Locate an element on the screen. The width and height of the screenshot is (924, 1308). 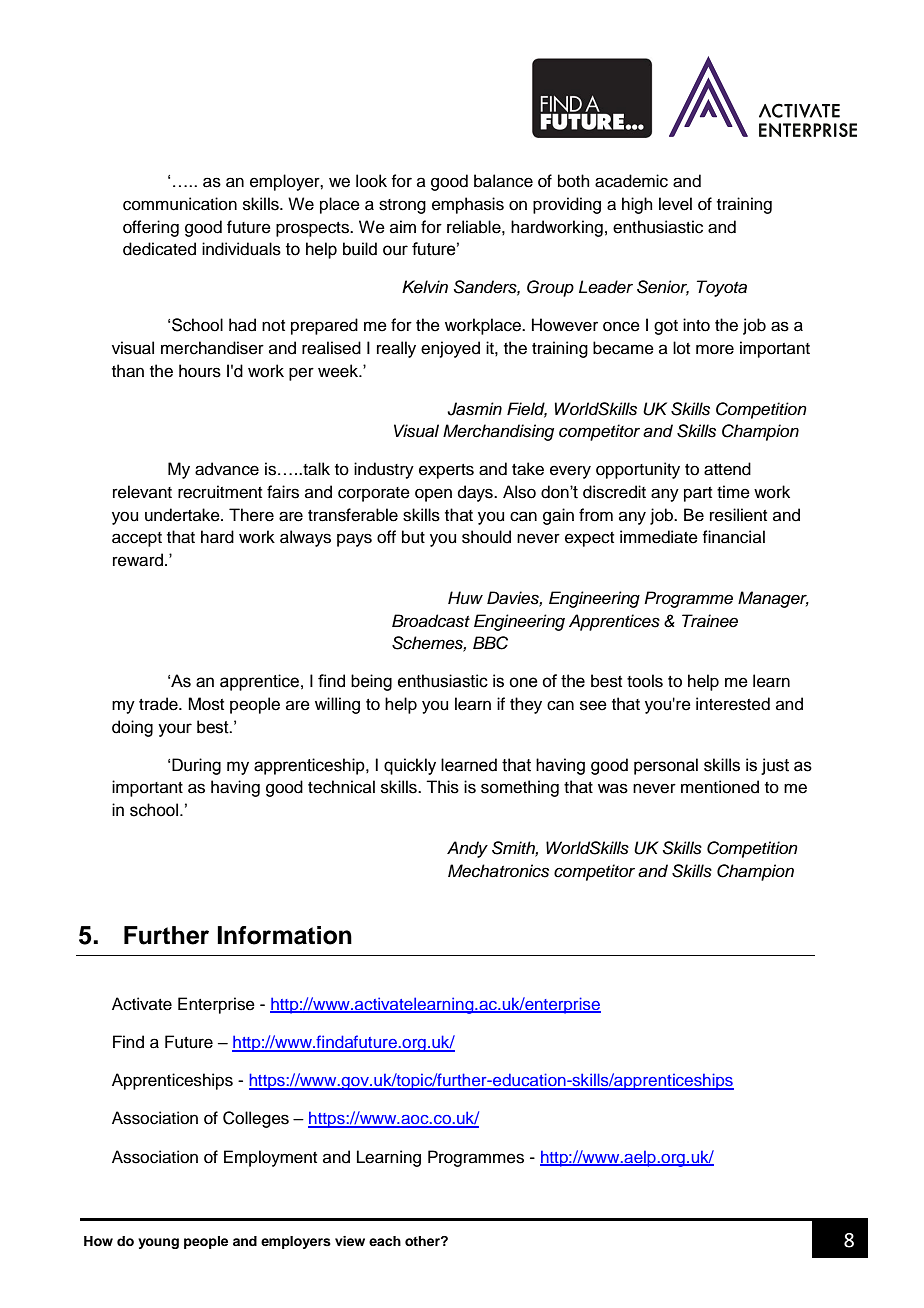
hours is located at coordinates (200, 371).
